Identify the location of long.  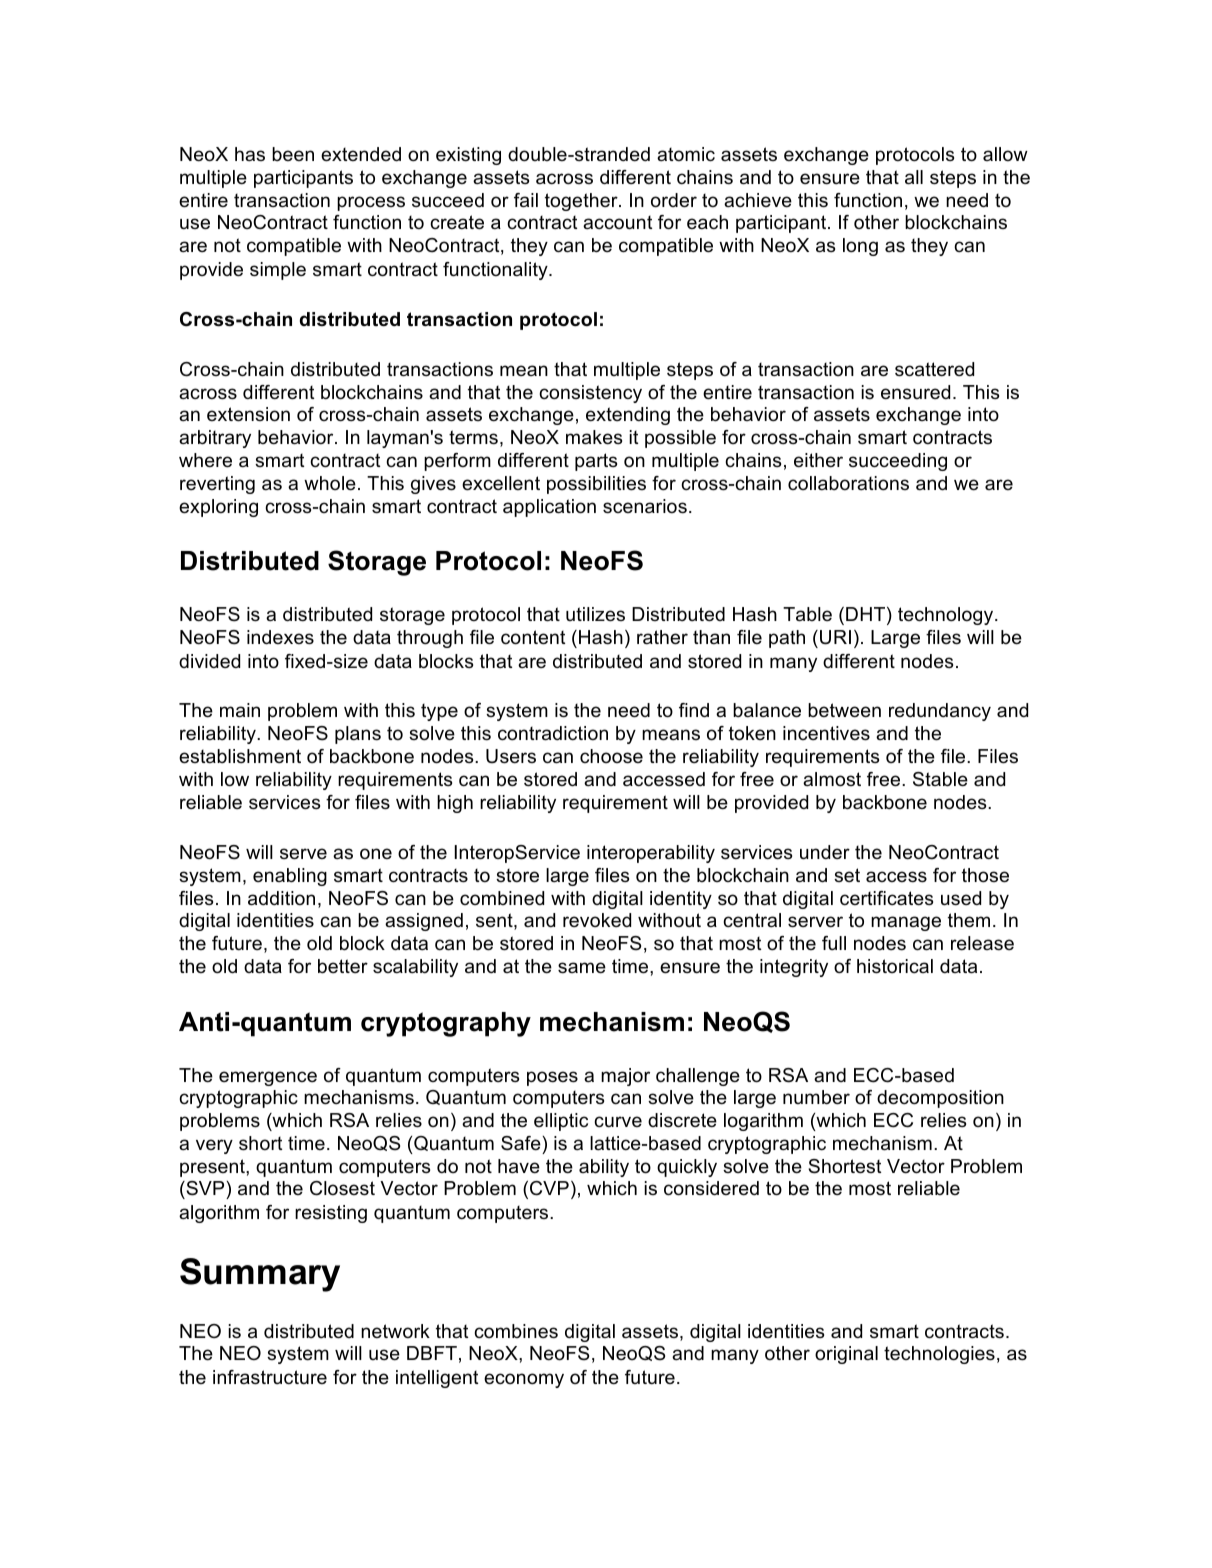
(860, 247).
